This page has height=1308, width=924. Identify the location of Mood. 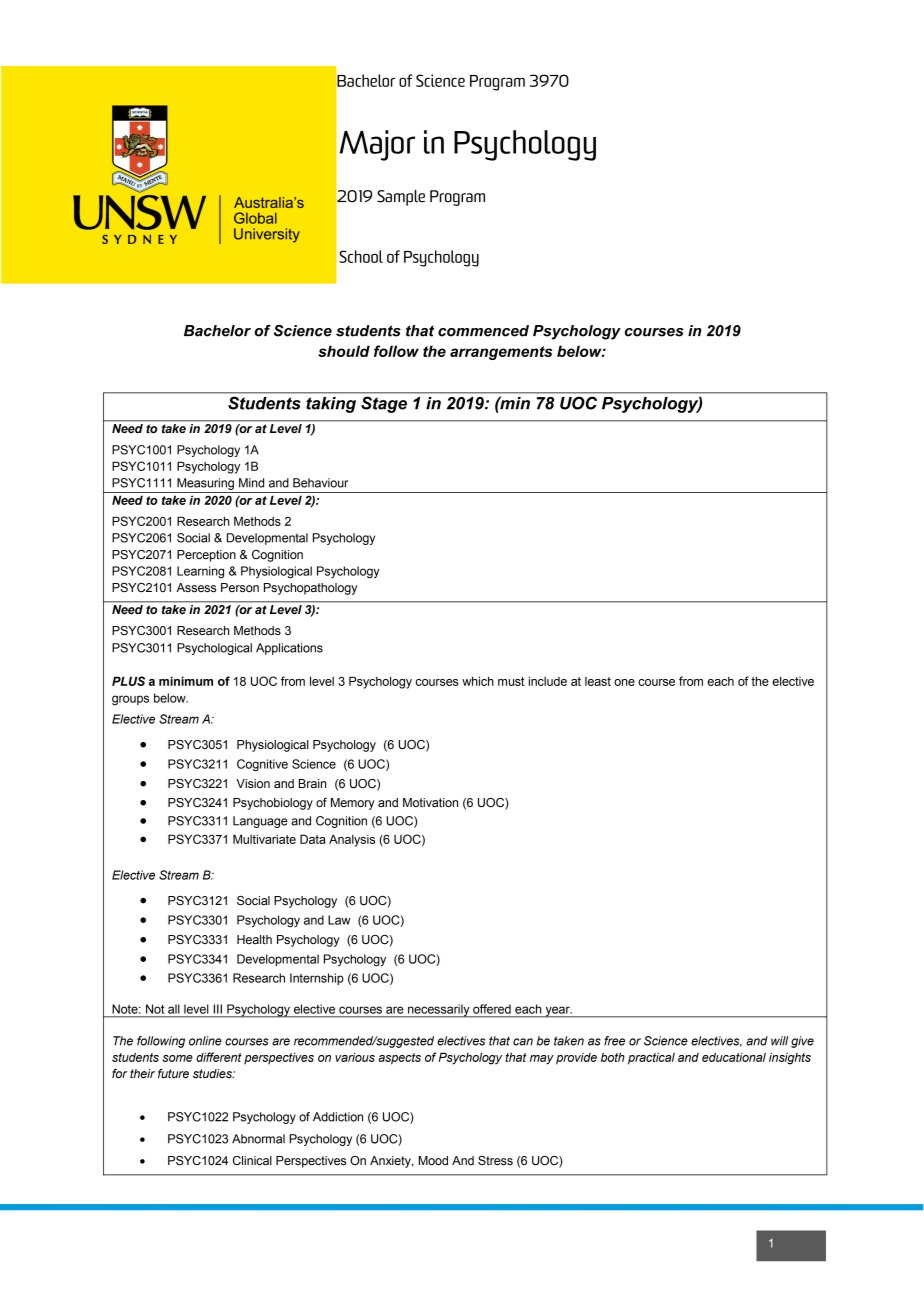
(433, 1160).
